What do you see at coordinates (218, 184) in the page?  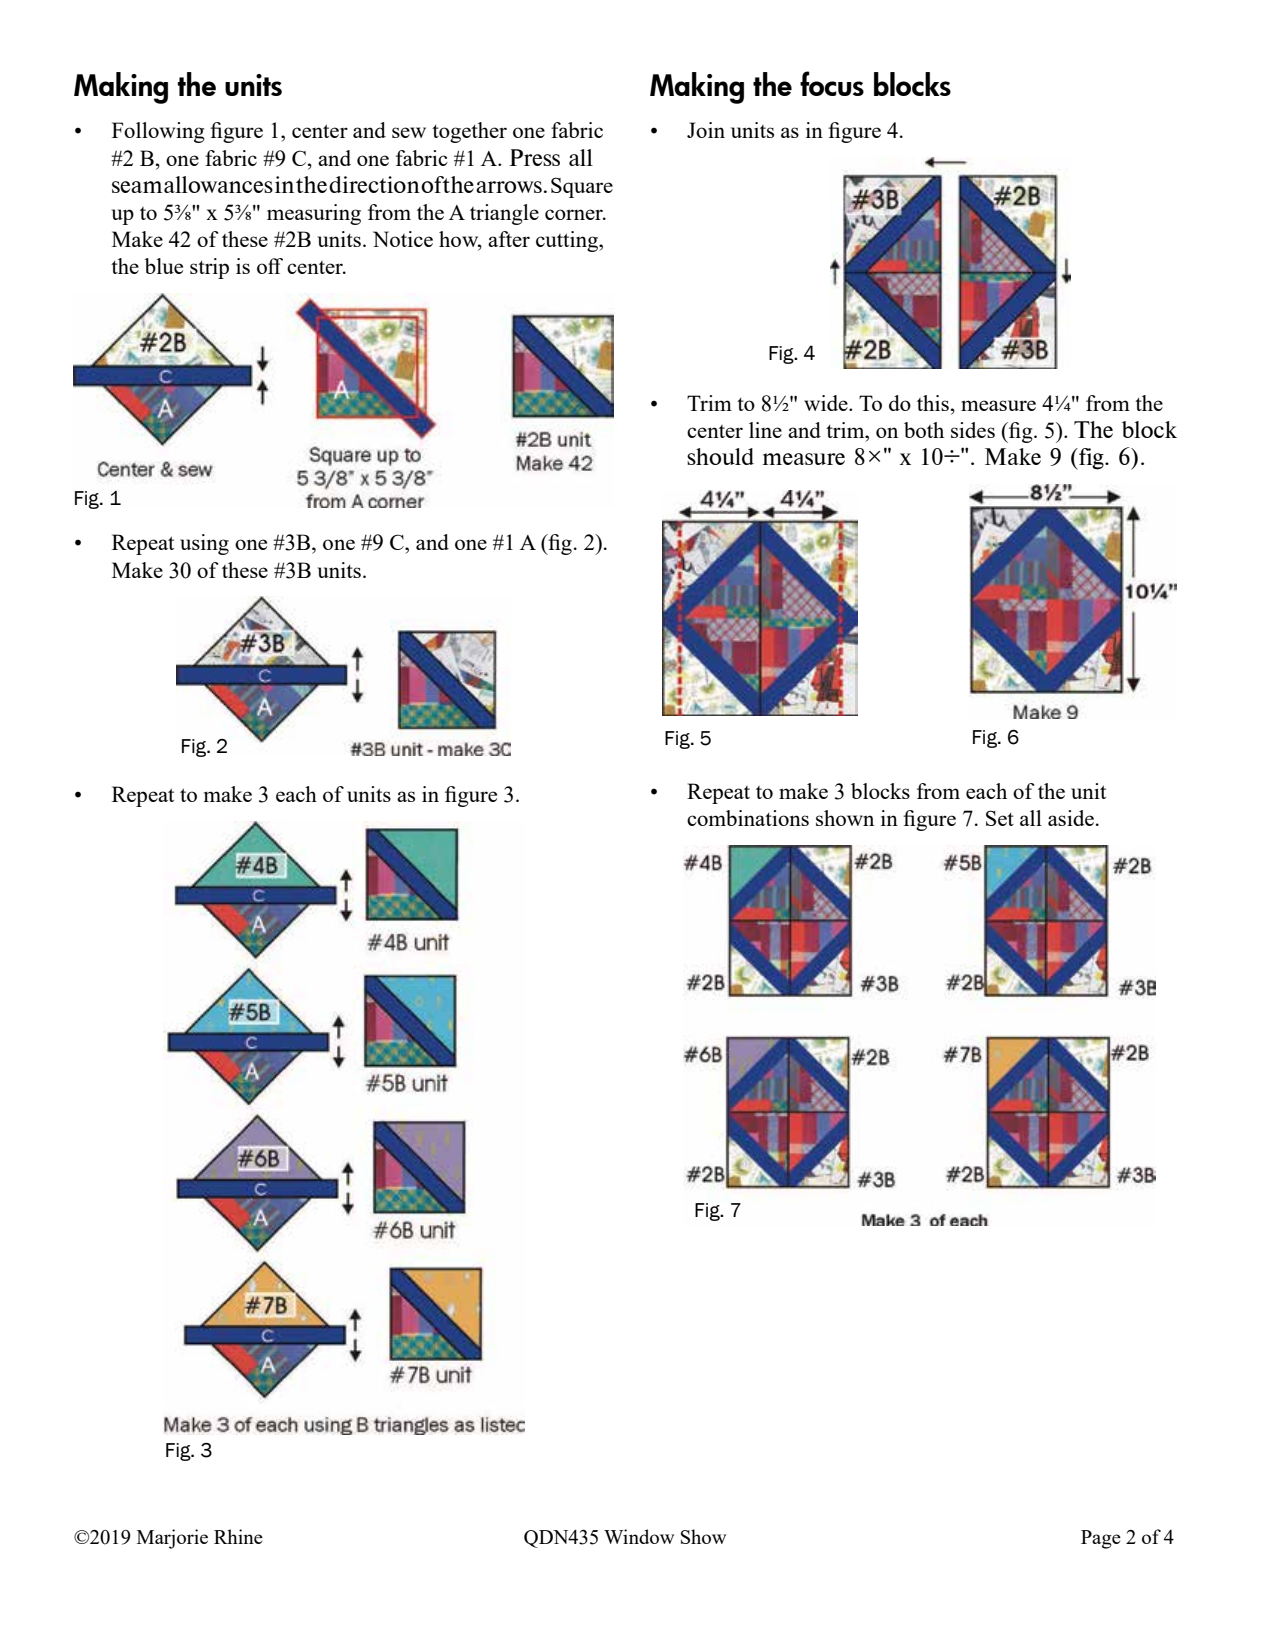 I see `allowances` at bounding box center [218, 184].
